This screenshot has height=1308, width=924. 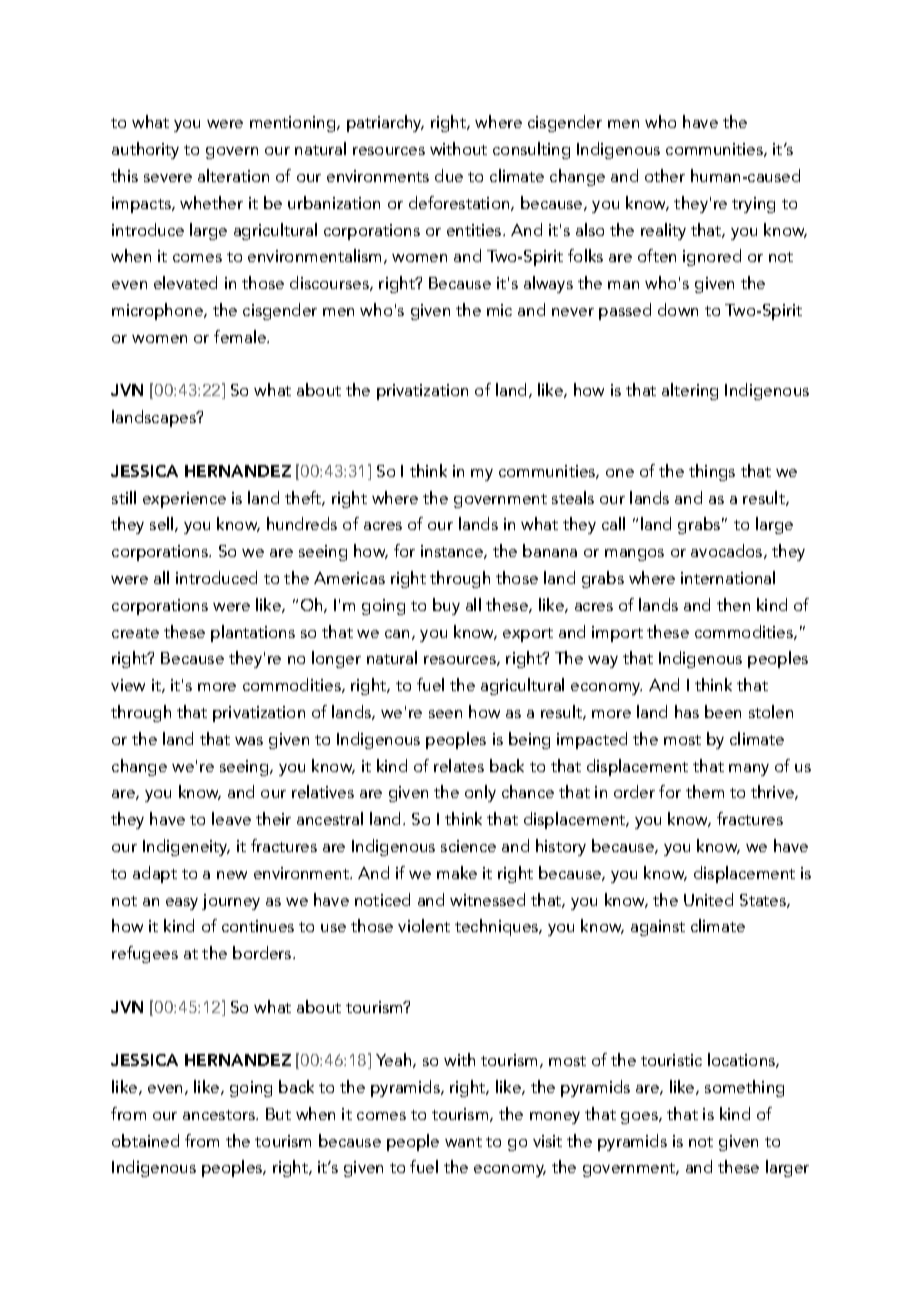 I want to click on them, so click(x=705, y=791).
